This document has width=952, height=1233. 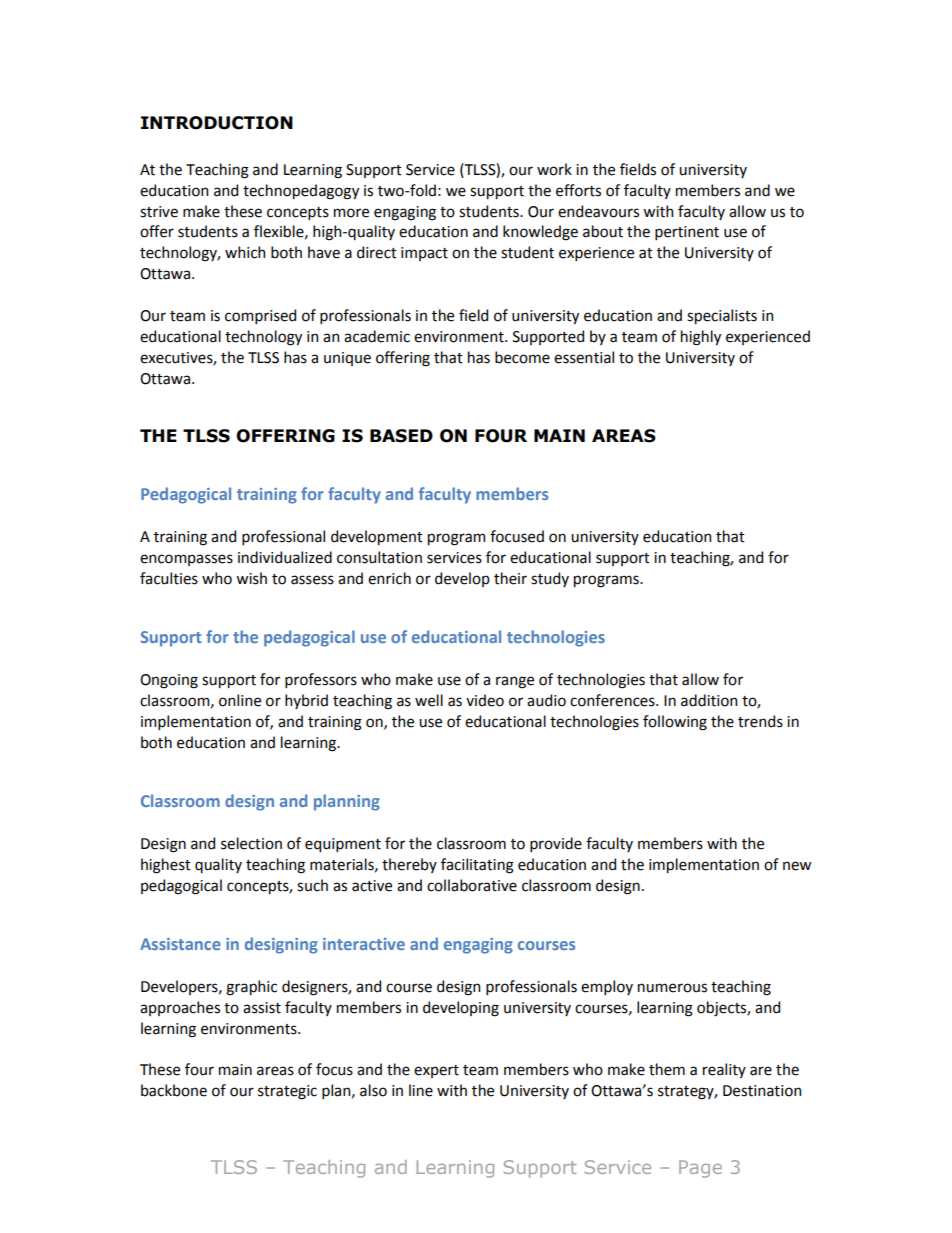 What do you see at coordinates (287, 1092) in the document?
I see `strategic` at bounding box center [287, 1092].
